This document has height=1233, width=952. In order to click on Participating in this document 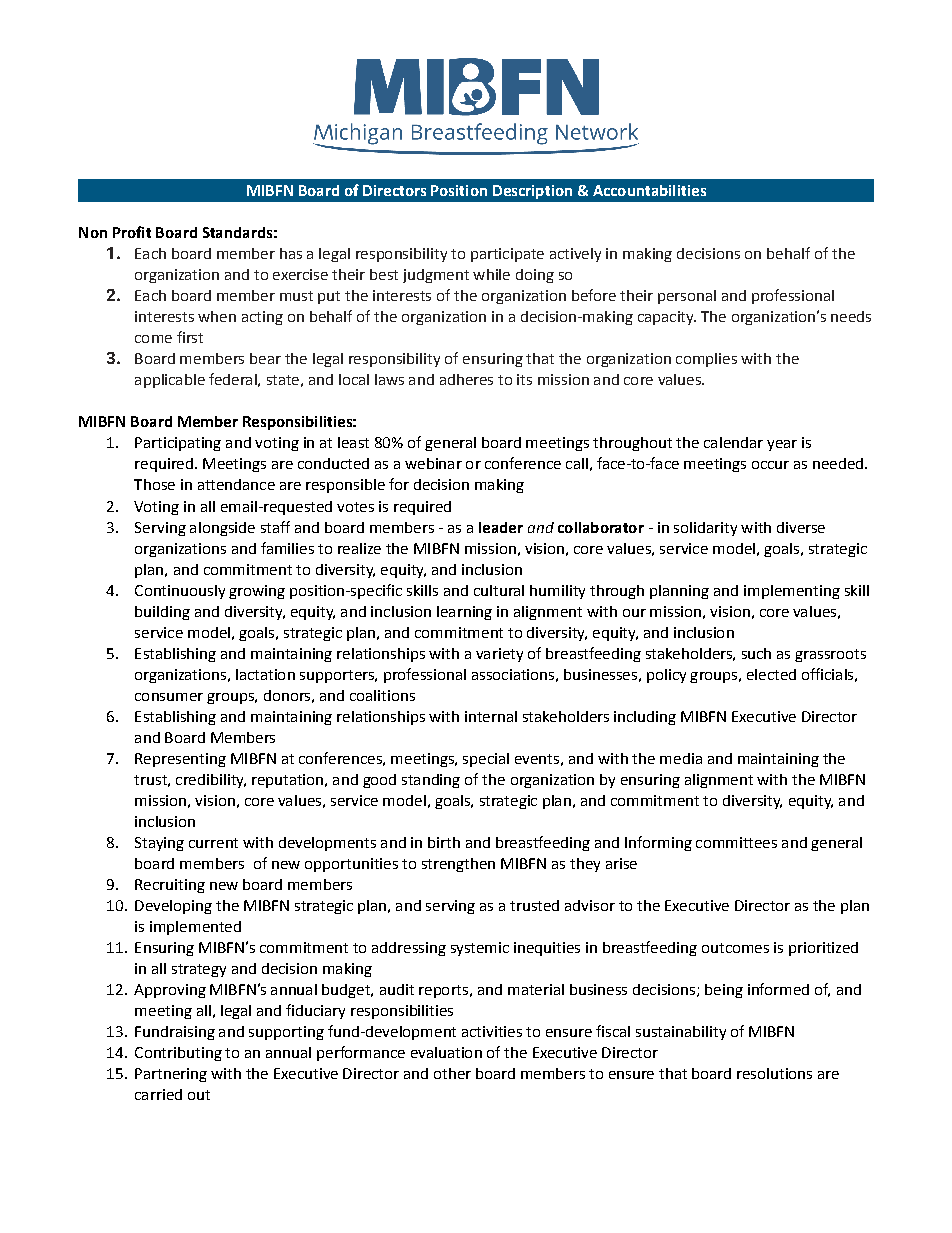, I will do `click(178, 444)`.
